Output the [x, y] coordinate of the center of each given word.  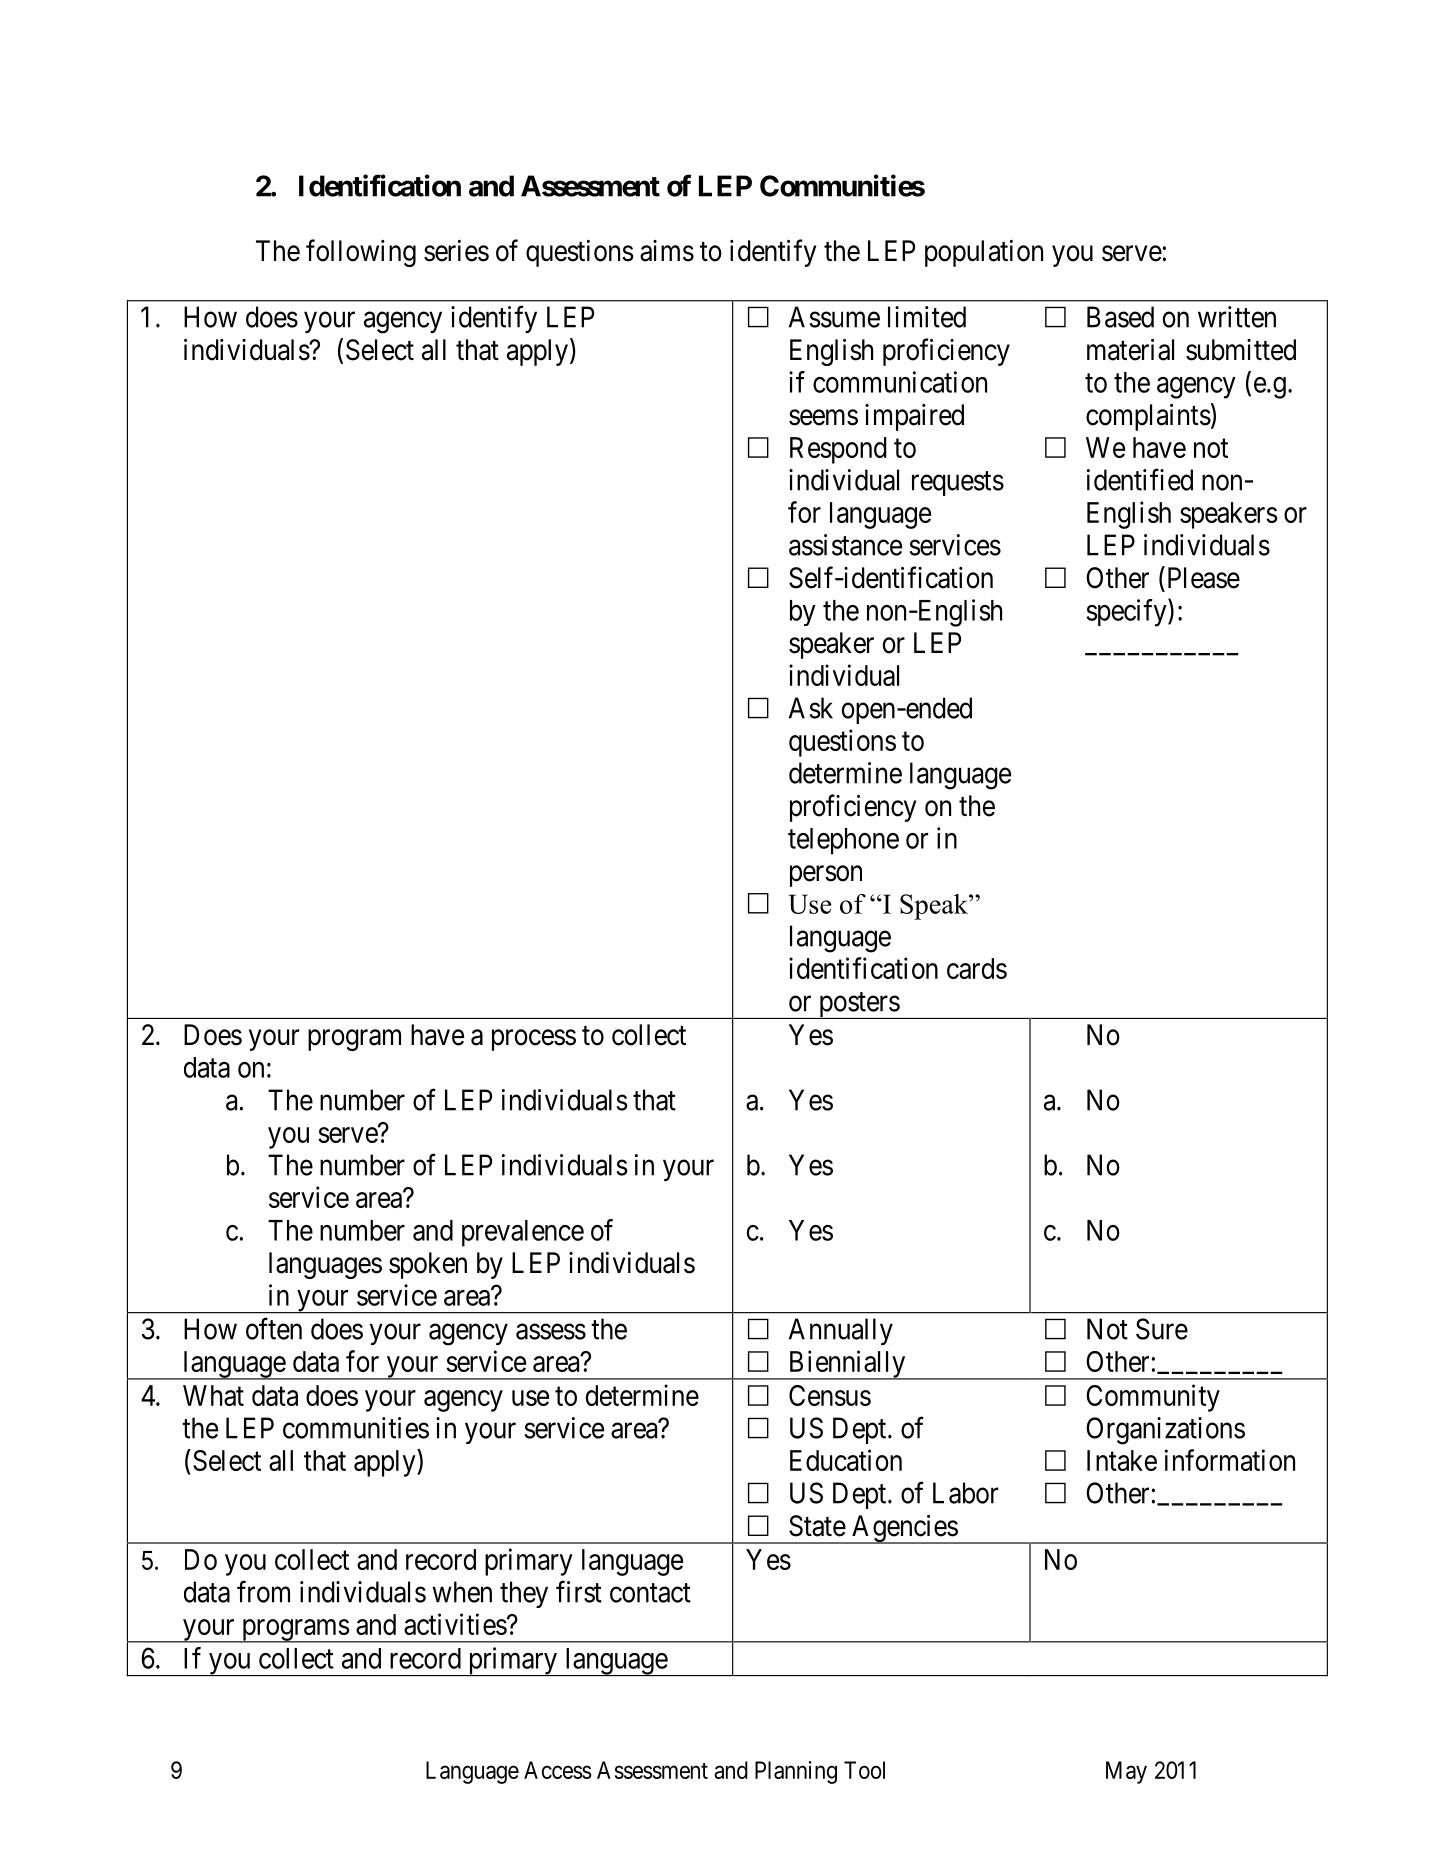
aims [667, 251]
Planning [796, 1772]
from [263, 1591]
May [1126, 1772]
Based [1120, 317]
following [361, 253]
